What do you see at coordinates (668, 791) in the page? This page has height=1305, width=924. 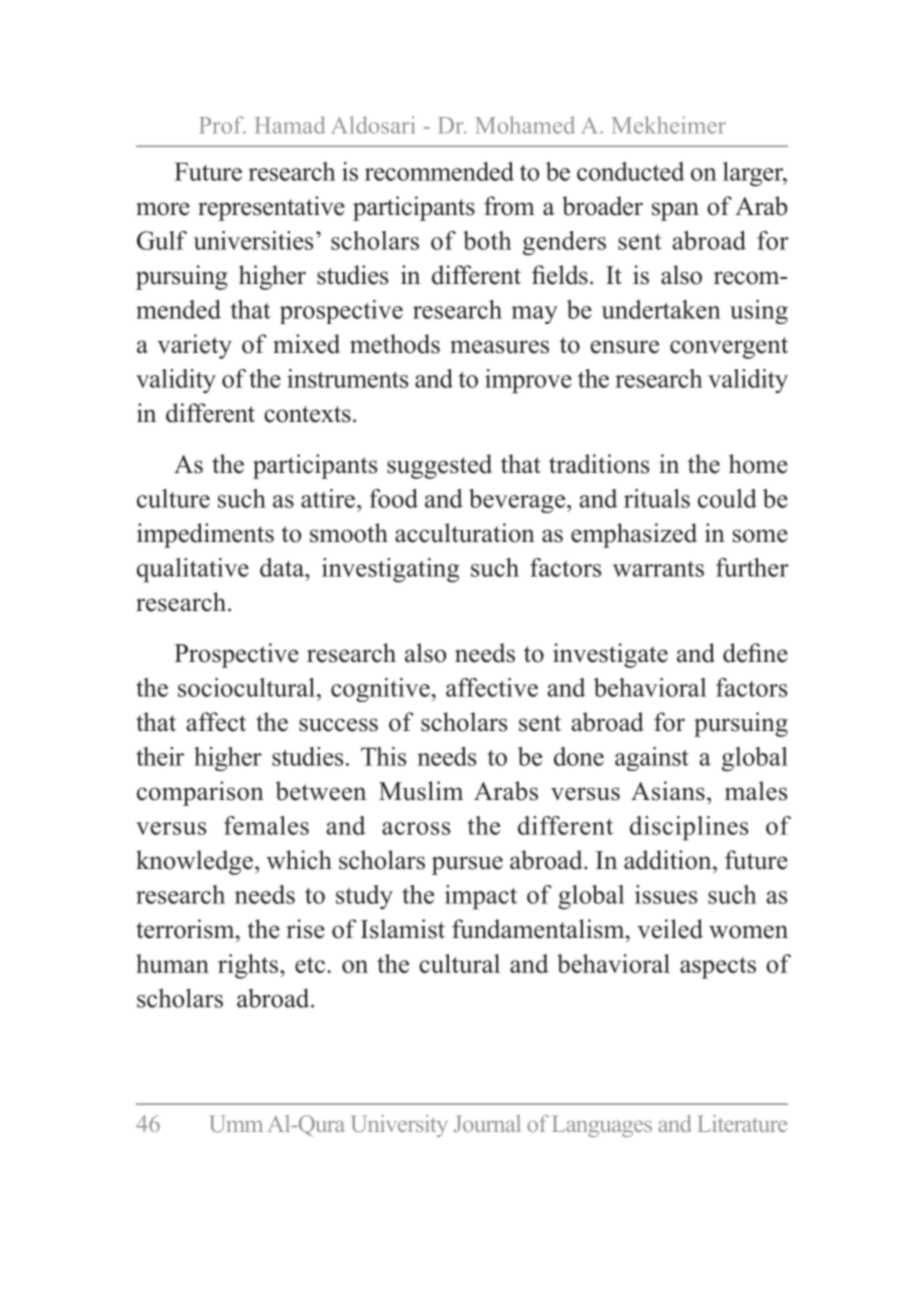 I see `Asians` at bounding box center [668, 791].
